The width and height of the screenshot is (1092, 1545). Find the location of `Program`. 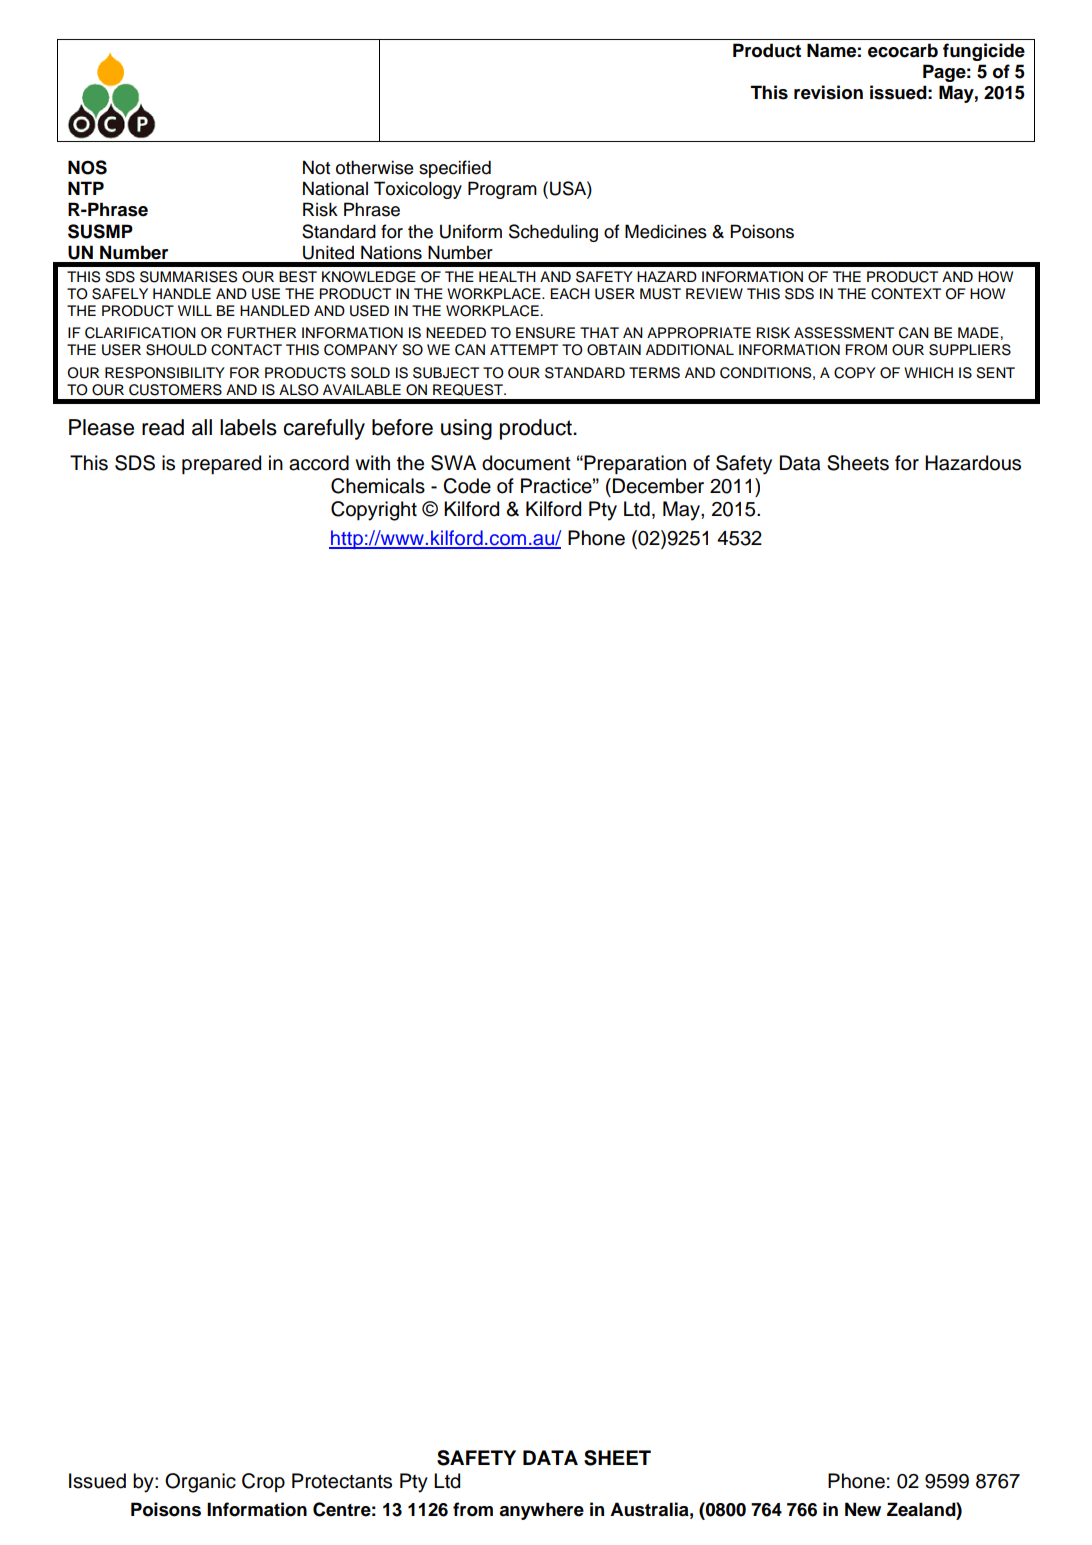

Program is located at coordinates (502, 190).
